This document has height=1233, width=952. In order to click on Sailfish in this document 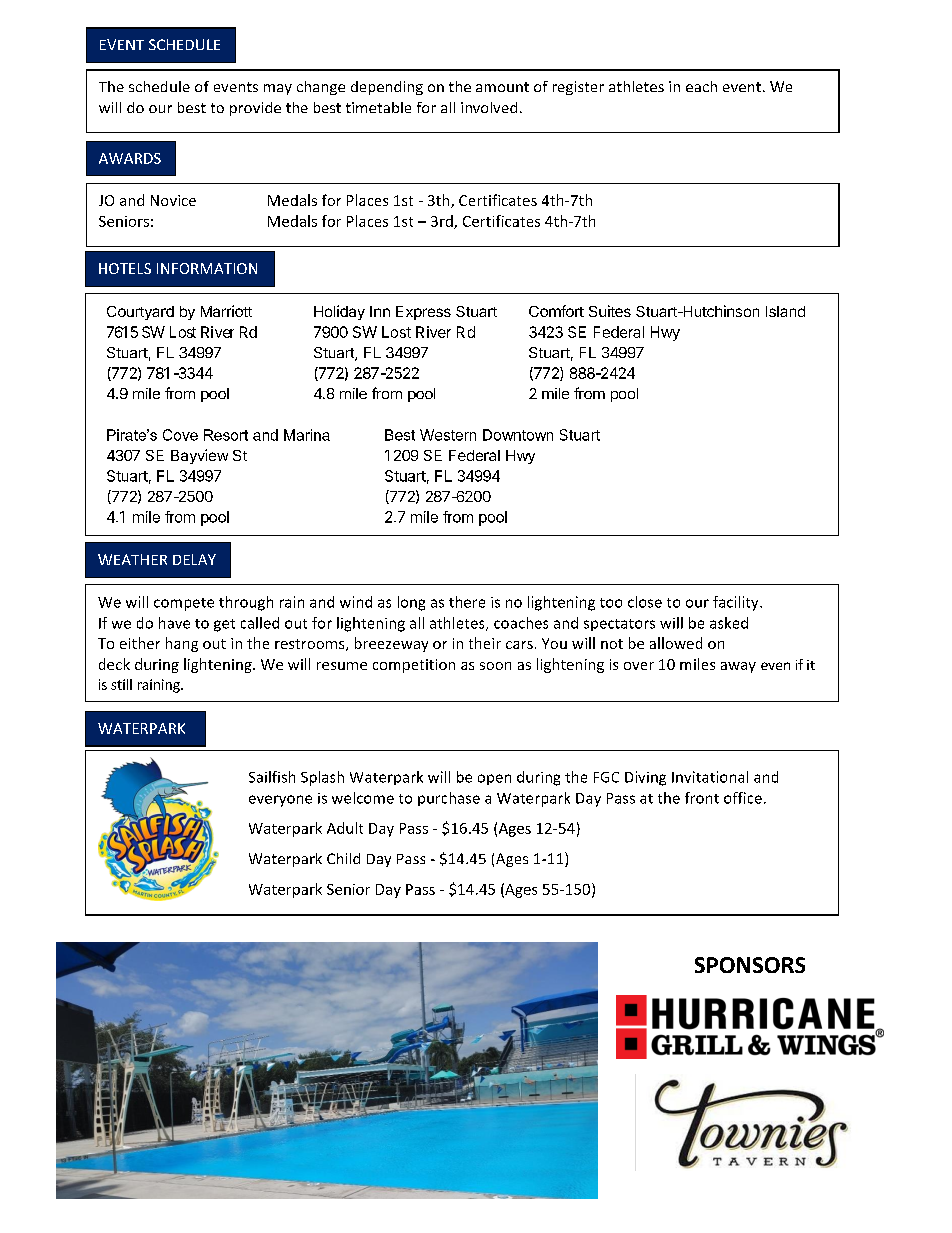, I will do `click(272, 777)`.
